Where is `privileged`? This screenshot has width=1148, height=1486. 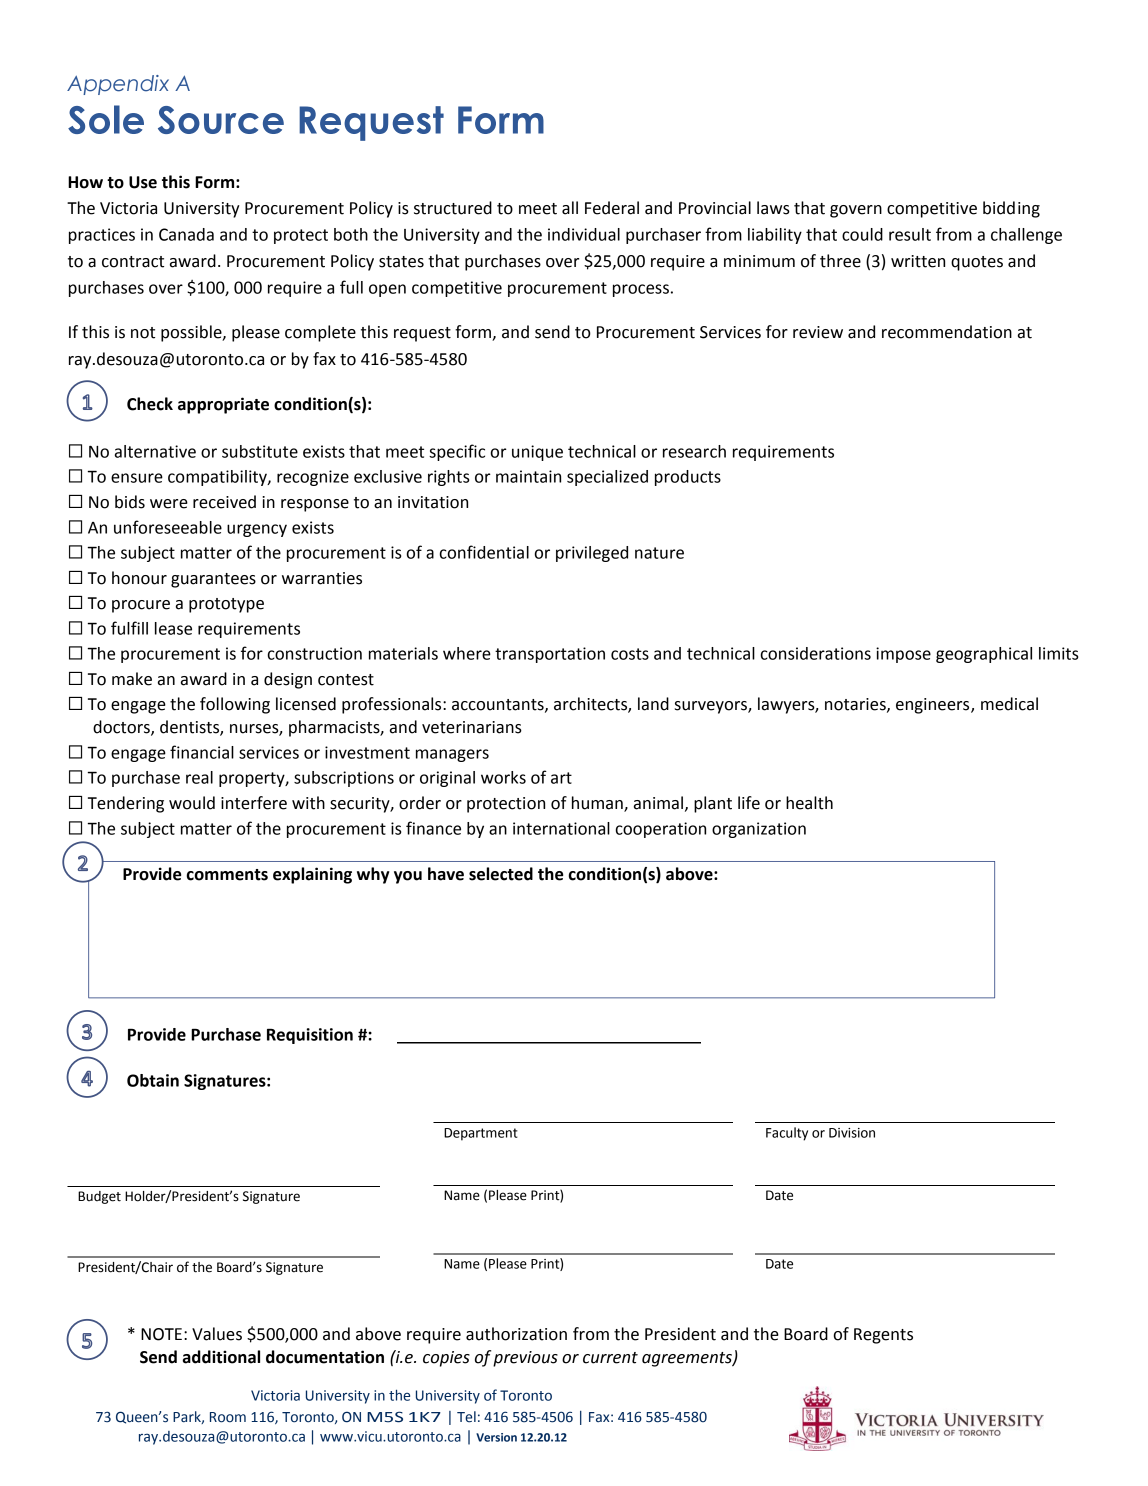
privileged is located at coordinates (592, 554).
